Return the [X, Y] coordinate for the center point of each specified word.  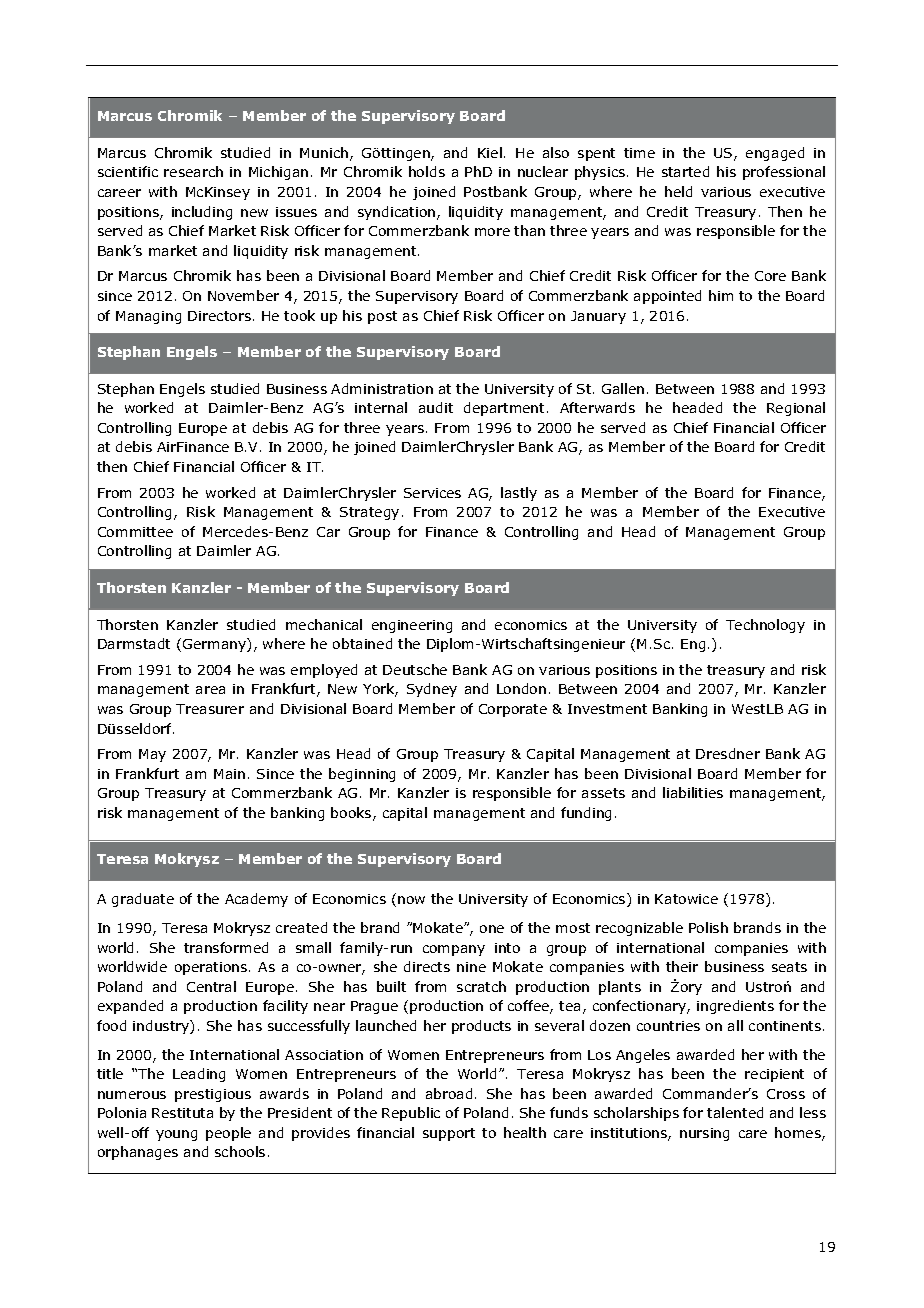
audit [436, 407]
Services [432, 493]
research [193, 171]
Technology [765, 626]
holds [427, 171]
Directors [219, 316]
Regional [796, 409]
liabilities [693, 792]
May [152, 755]
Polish [708, 927]
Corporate [513, 710]
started [685, 171]
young [176, 1135]
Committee [135, 532]
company [454, 950]
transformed [226, 947]
